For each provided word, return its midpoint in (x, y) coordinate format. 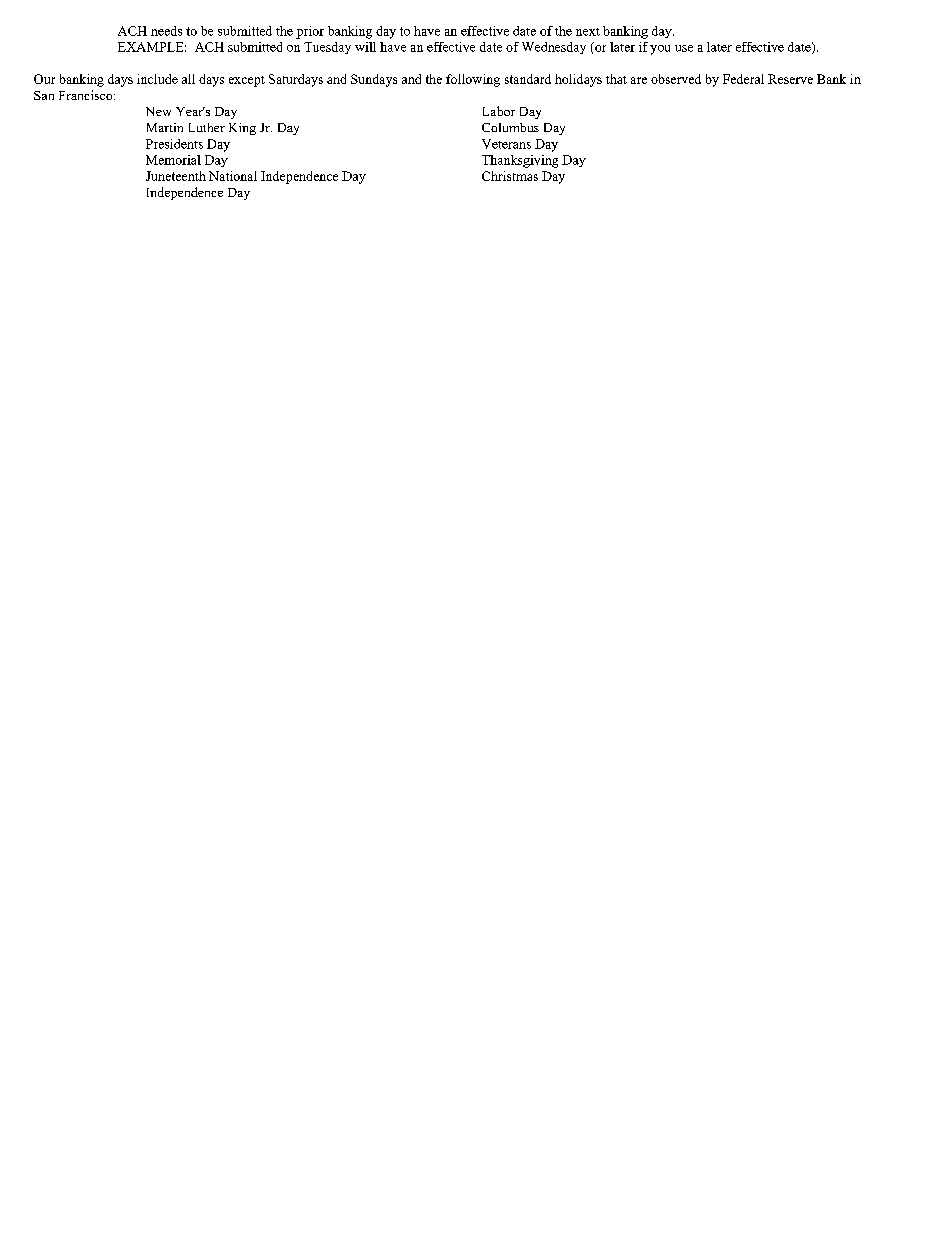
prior (310, 32)
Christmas (510, 176)
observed (676, 79)
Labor (499, 111)
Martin (165, 127)
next (588, 32)
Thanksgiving (520, 161)
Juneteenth (176, 176)
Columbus (510, 127)
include (157, 79)
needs (166, 31)
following (473, 80)
